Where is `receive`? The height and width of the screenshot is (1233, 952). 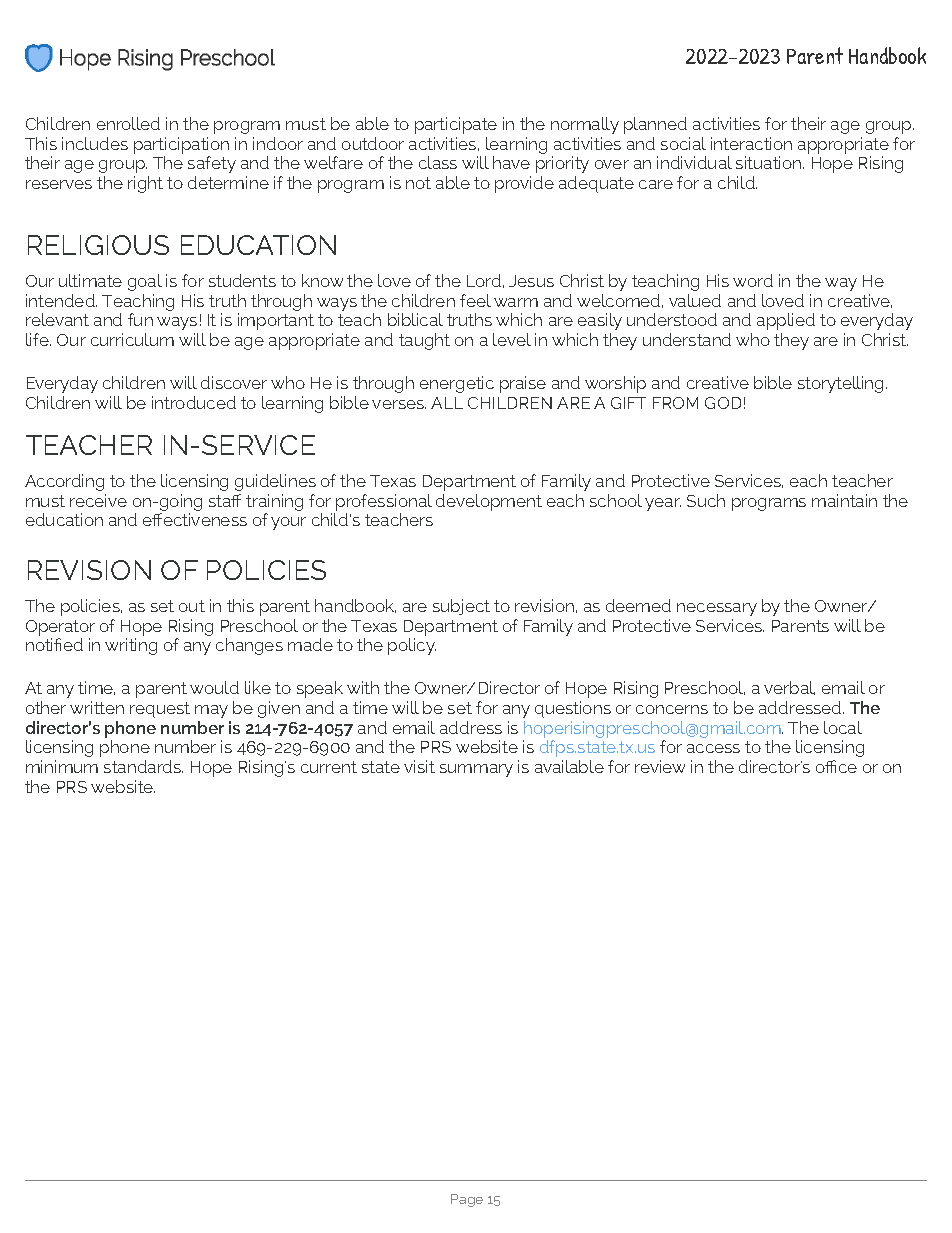 receive is located at coordinates (98, 500).
